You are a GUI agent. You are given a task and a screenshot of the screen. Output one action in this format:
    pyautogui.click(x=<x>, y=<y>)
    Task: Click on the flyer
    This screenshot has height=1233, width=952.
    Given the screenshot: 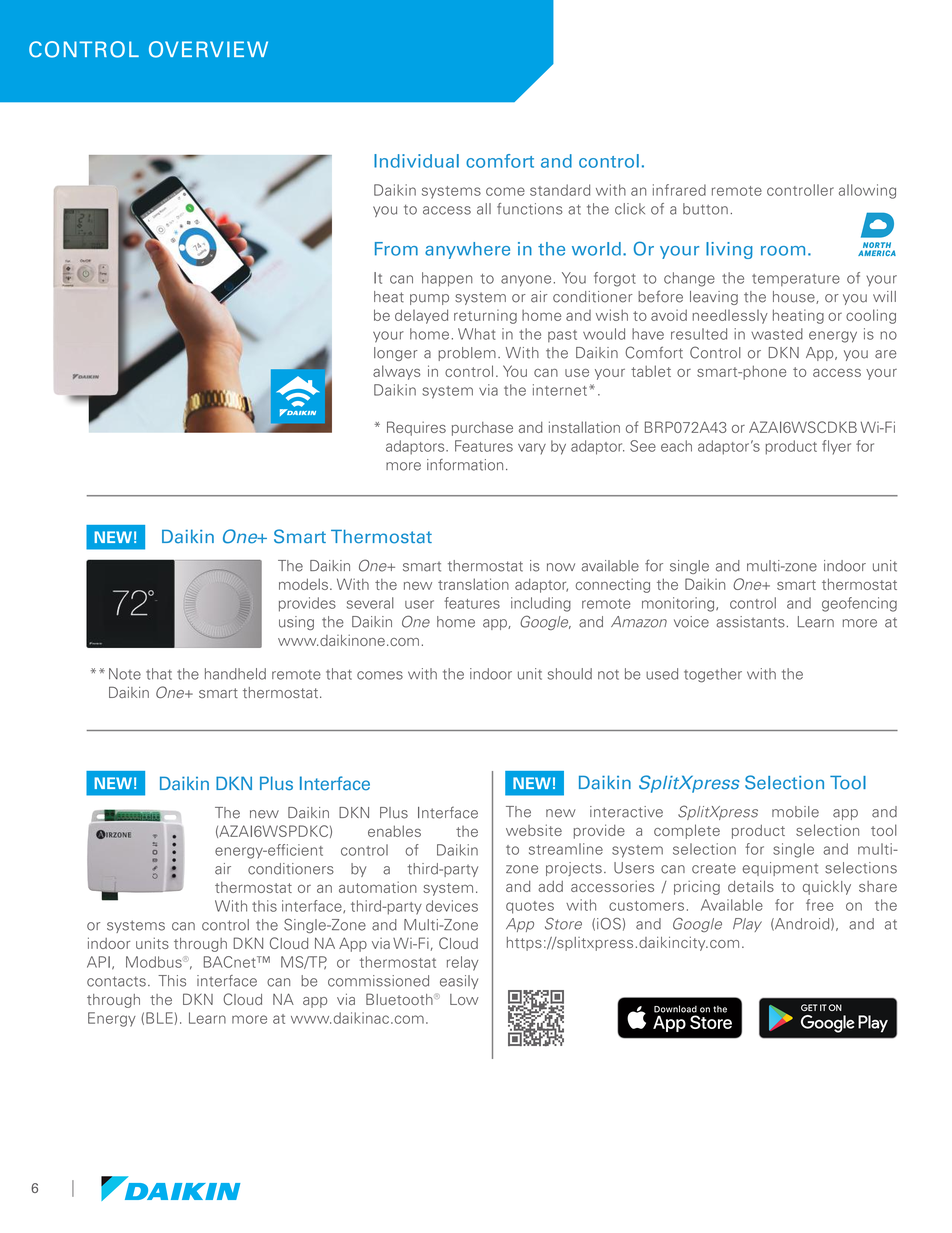 What is the action you would take?
    pyautogui.click(x=836, y=447)
